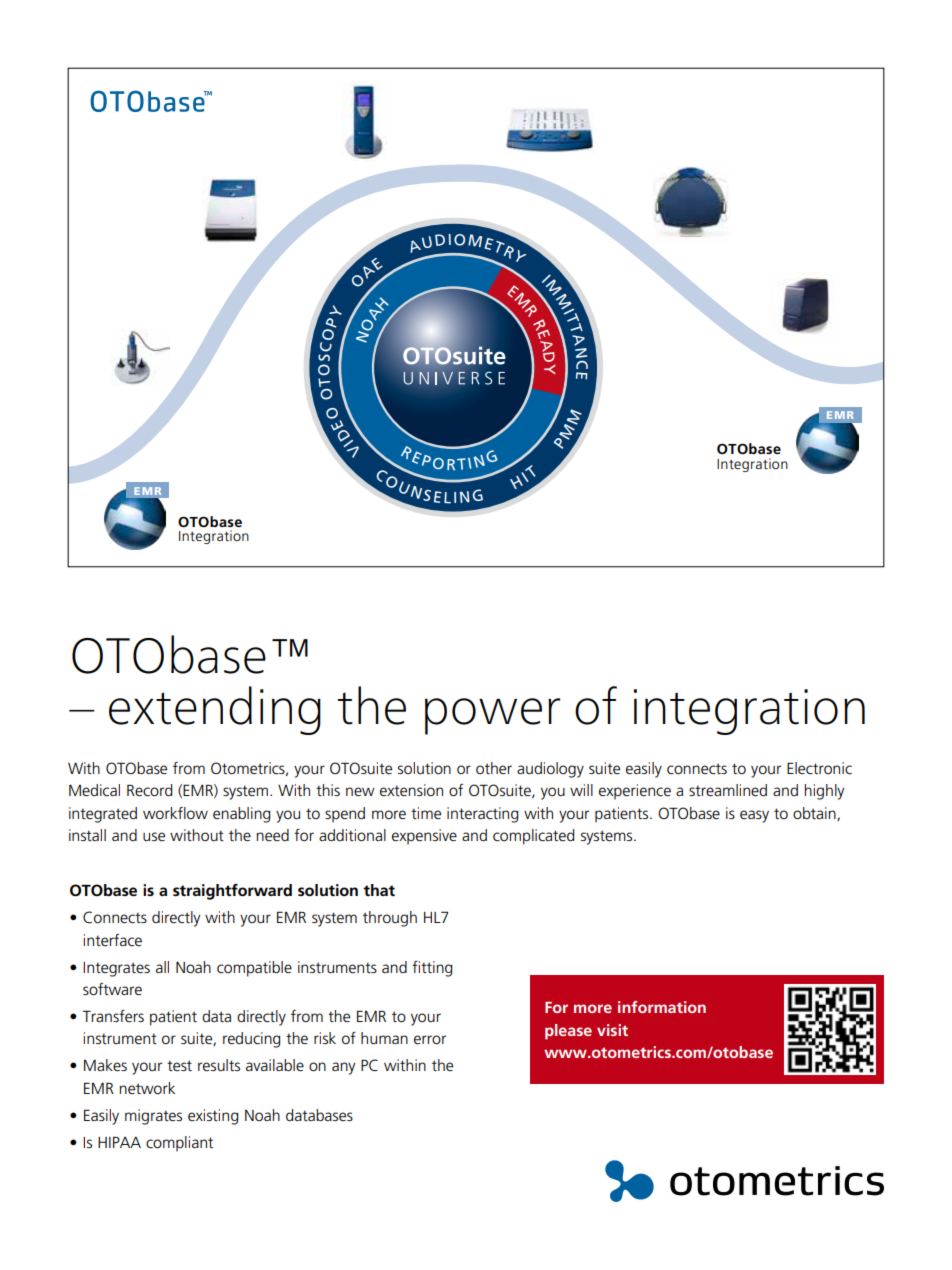 The height and width of the screenshot is (1270, 952). What do you see at coordinates (662, 1007) in the screenshot?
I see `information` at bounding box center [662, 1007].
